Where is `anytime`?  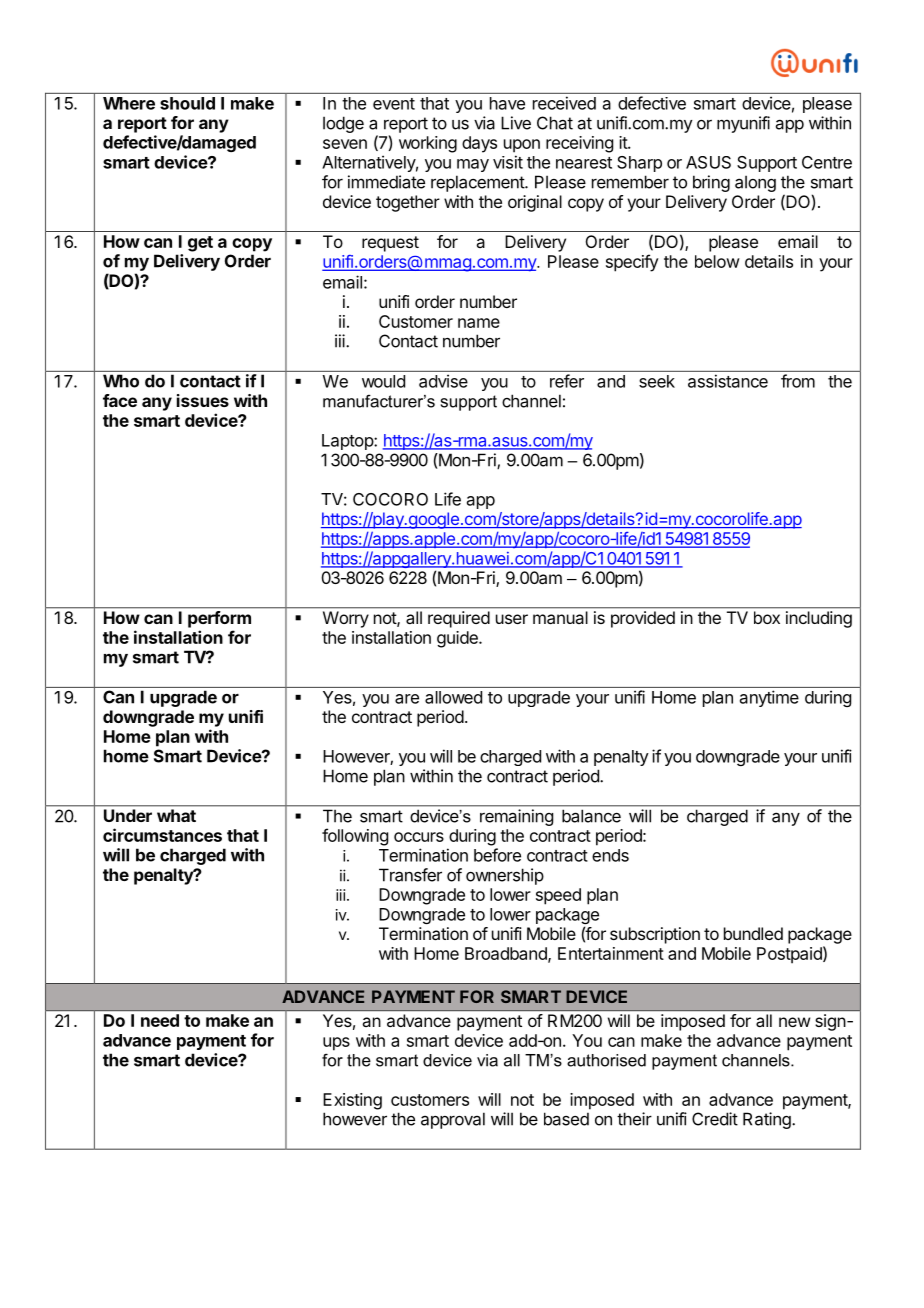 anytime is located at coordinates (769, 698).
